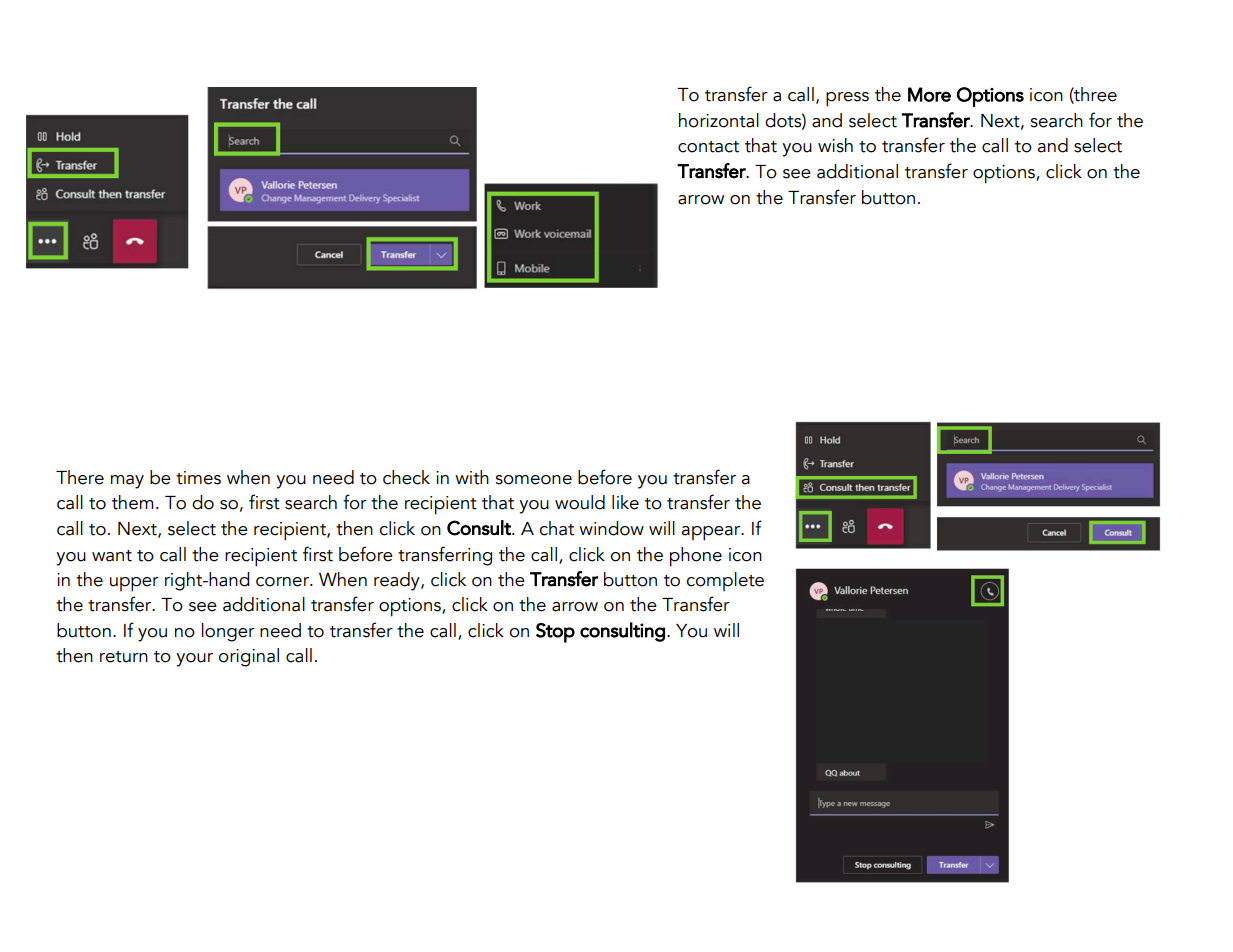 The width and height of the screenshot is (1233, 952). I want to click on times, so click(198, 478).
